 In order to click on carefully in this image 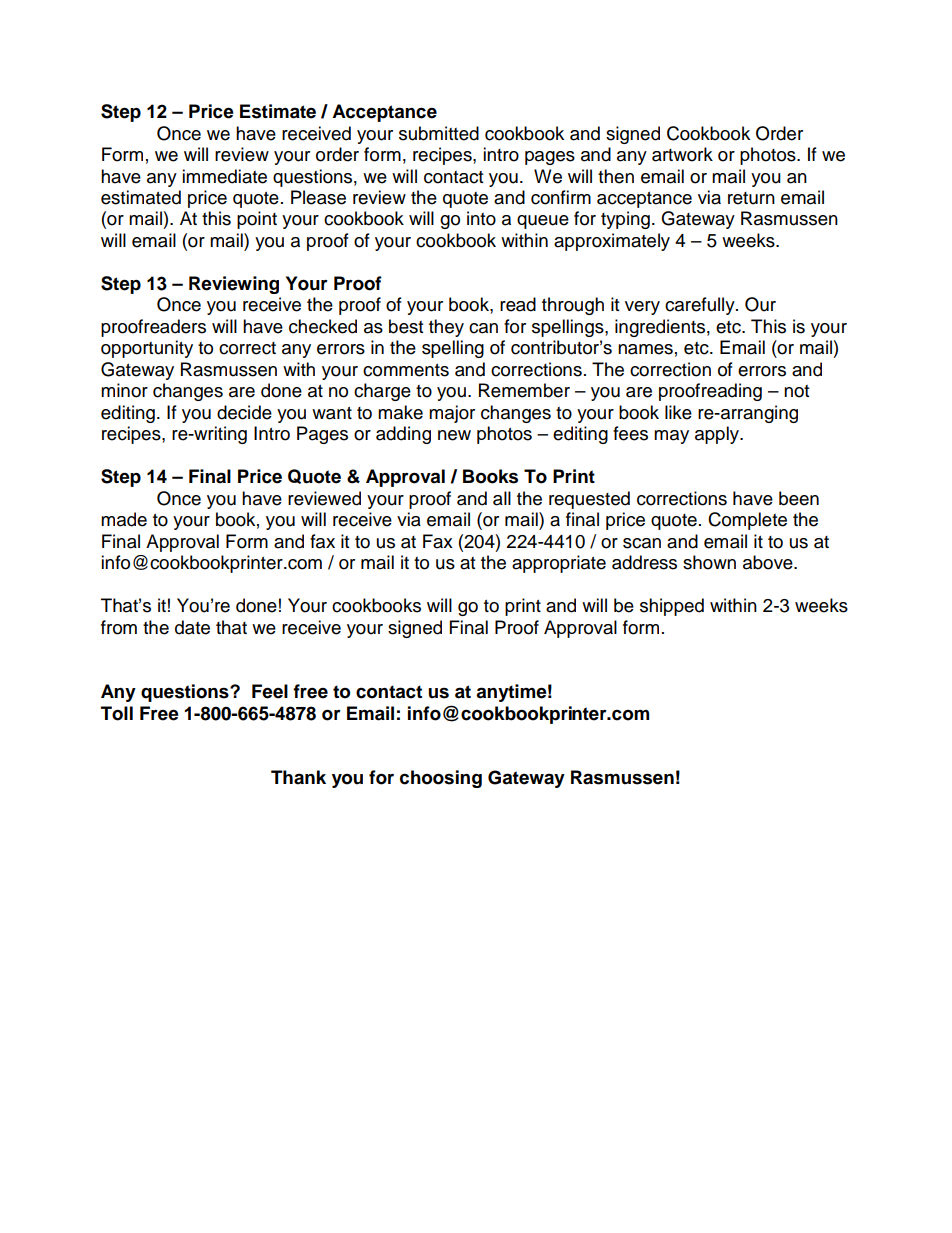, I will do `click(701, 306)`.
